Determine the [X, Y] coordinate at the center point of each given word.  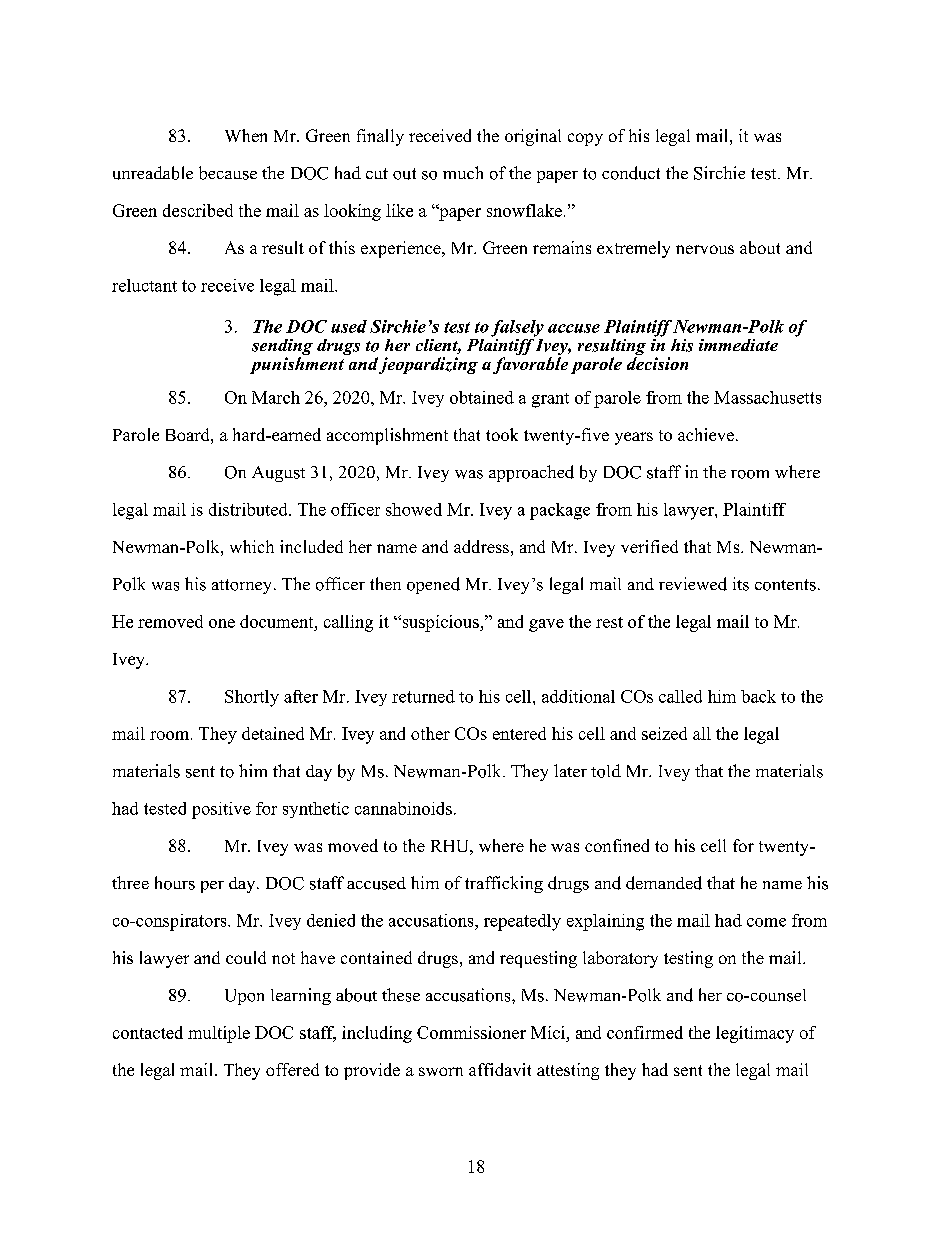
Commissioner [471, 1032]
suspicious [440, 623]
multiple [219, 1034]
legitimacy [755, 1034]
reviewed [693, 584]
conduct [631, 173]
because [228, 173]
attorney [243, 586]
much [463, 172]
